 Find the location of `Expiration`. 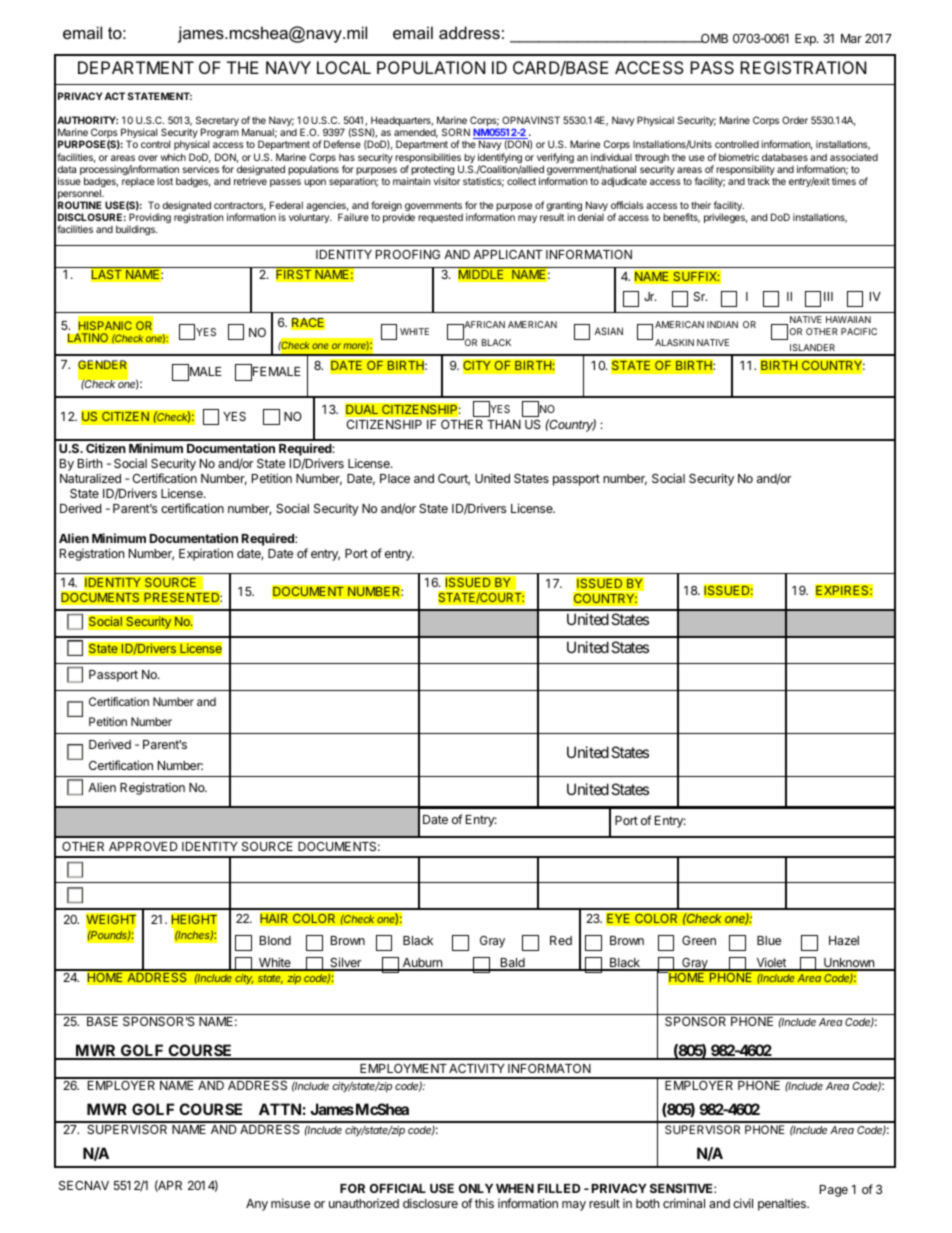

Expiration is located at coordinates (206, 554).
